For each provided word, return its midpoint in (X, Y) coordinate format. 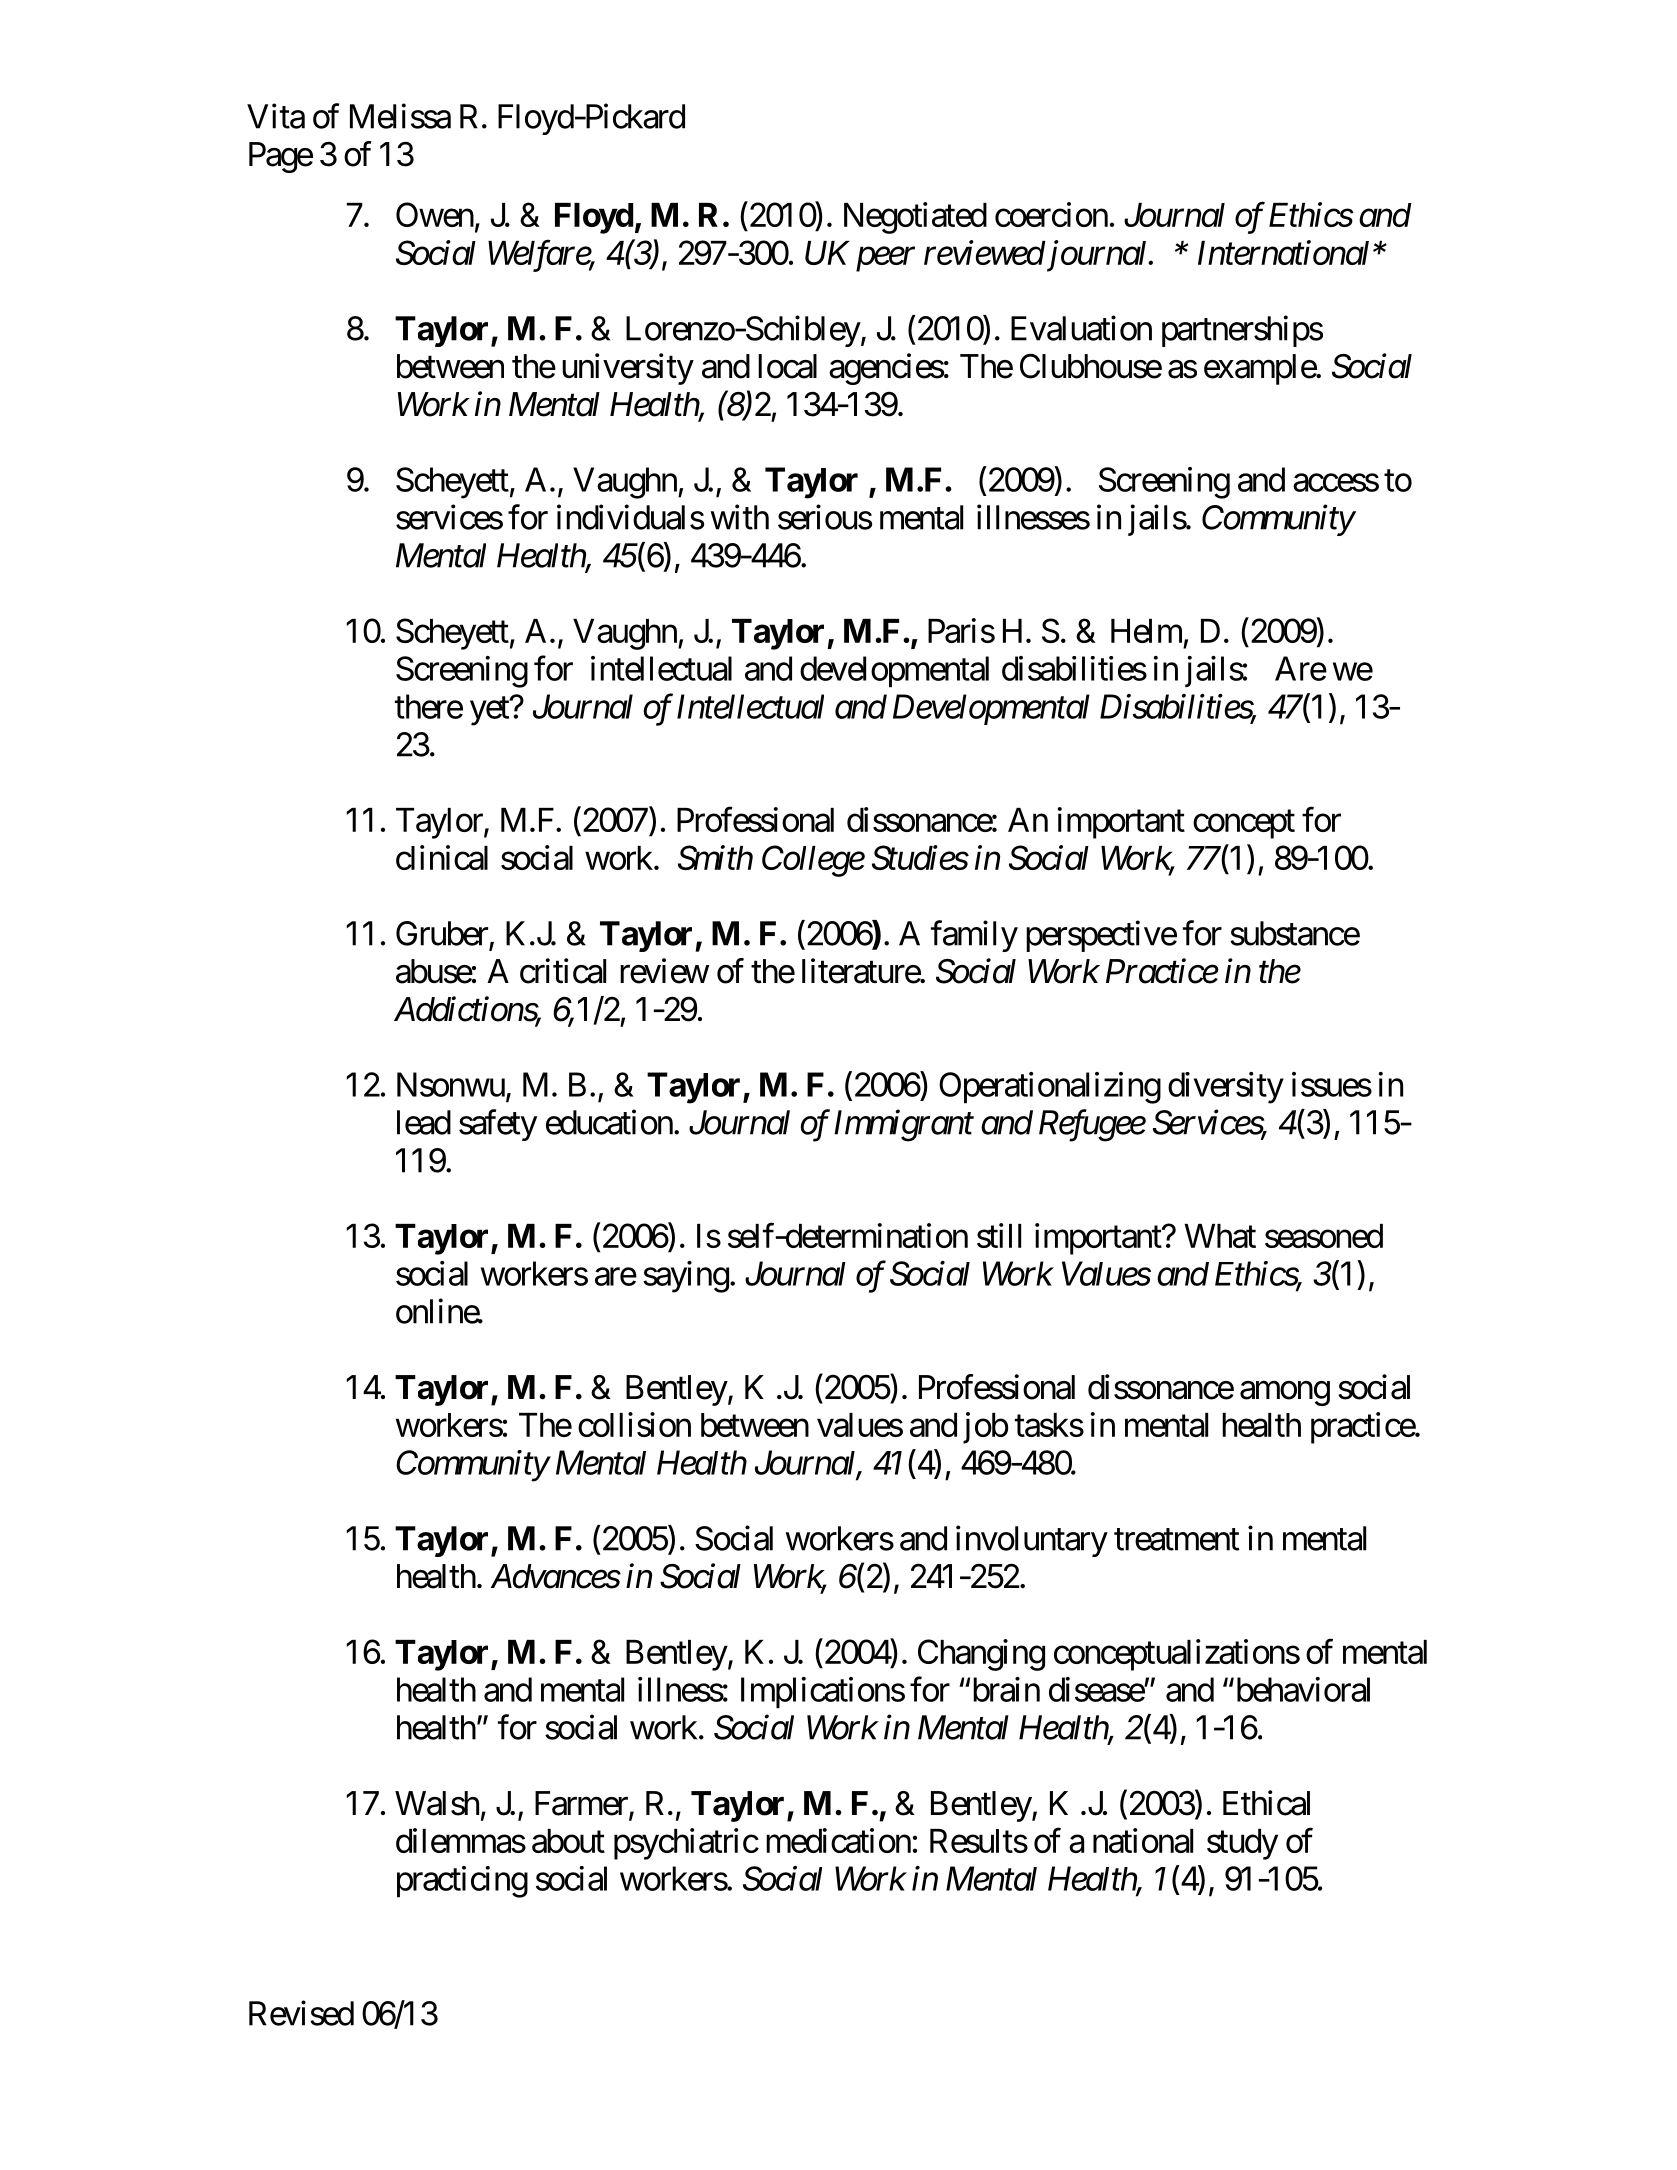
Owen (435, 214)
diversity (1226, 1088)
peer (885, 260)
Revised (301, 2013)
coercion (1051, 214)
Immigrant (904, 1126)
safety (498, 1125)
